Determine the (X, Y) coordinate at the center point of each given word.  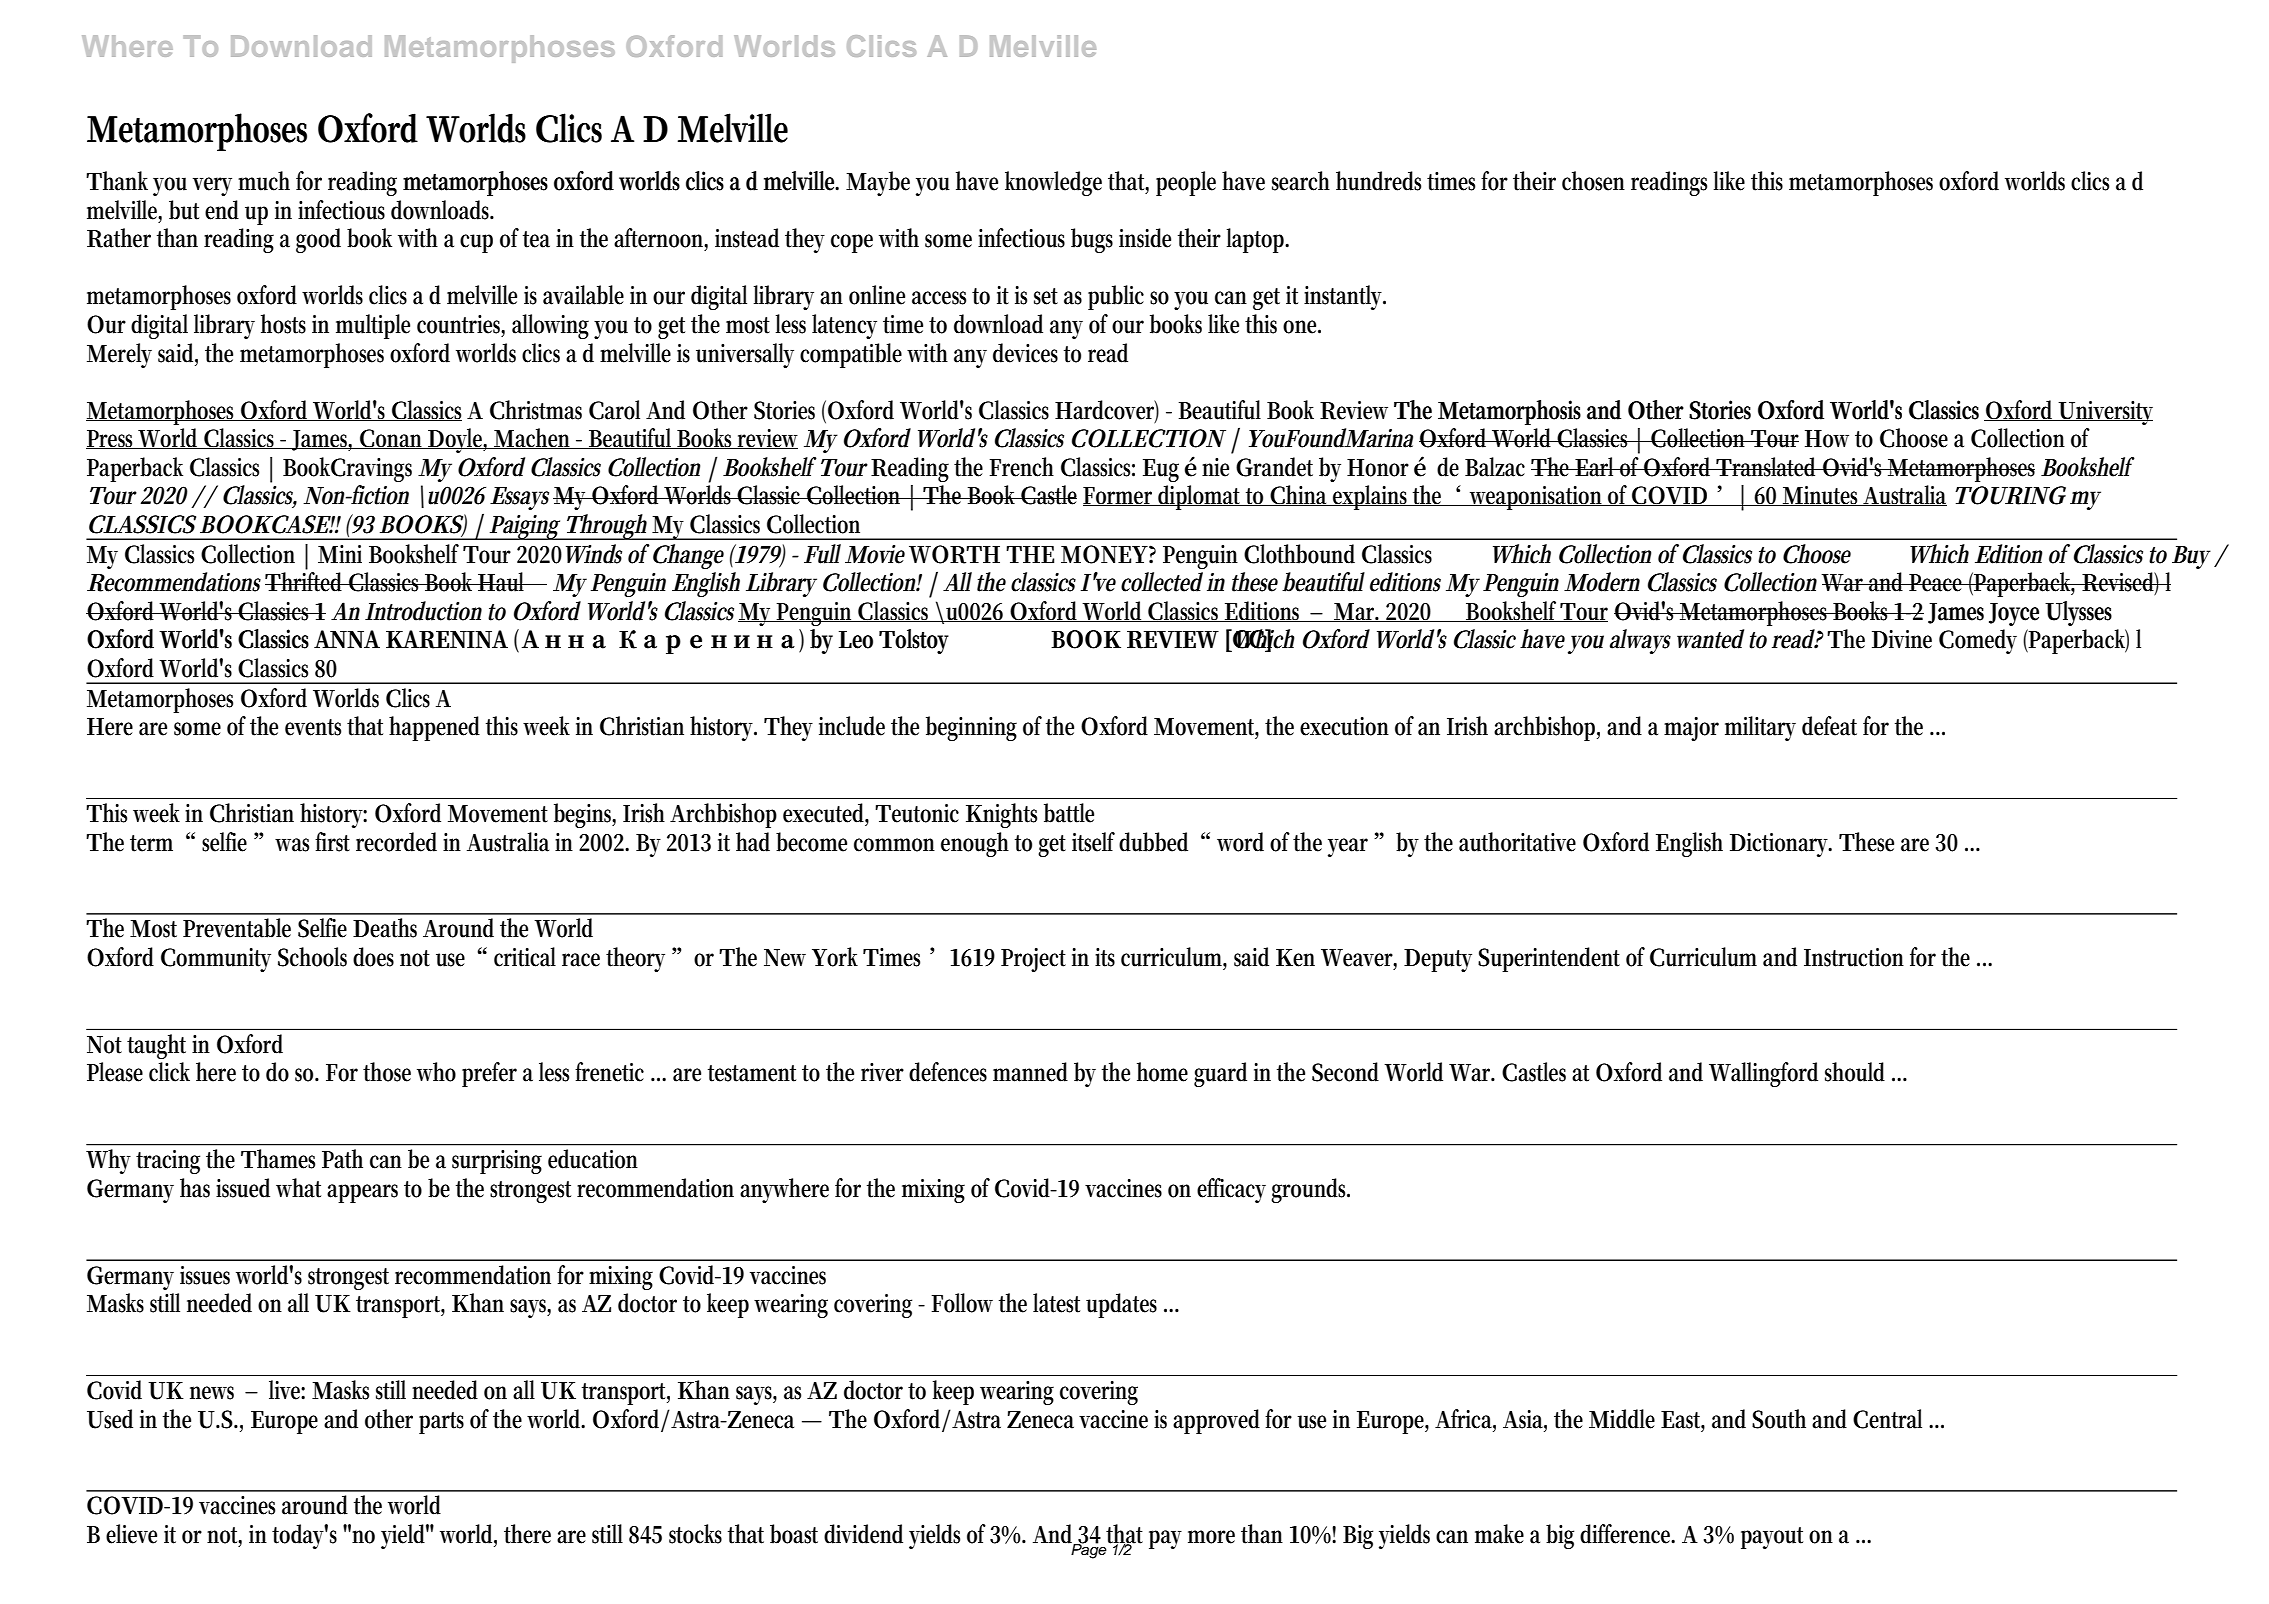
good (318, 240)
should (1855, 1072)
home (1162, 1072)
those (387, 1072)
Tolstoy (914, 641)
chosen (1593, 181)
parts (441, 1423)
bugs (1092, 240)
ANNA (347, 639)
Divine (1902, 639)
